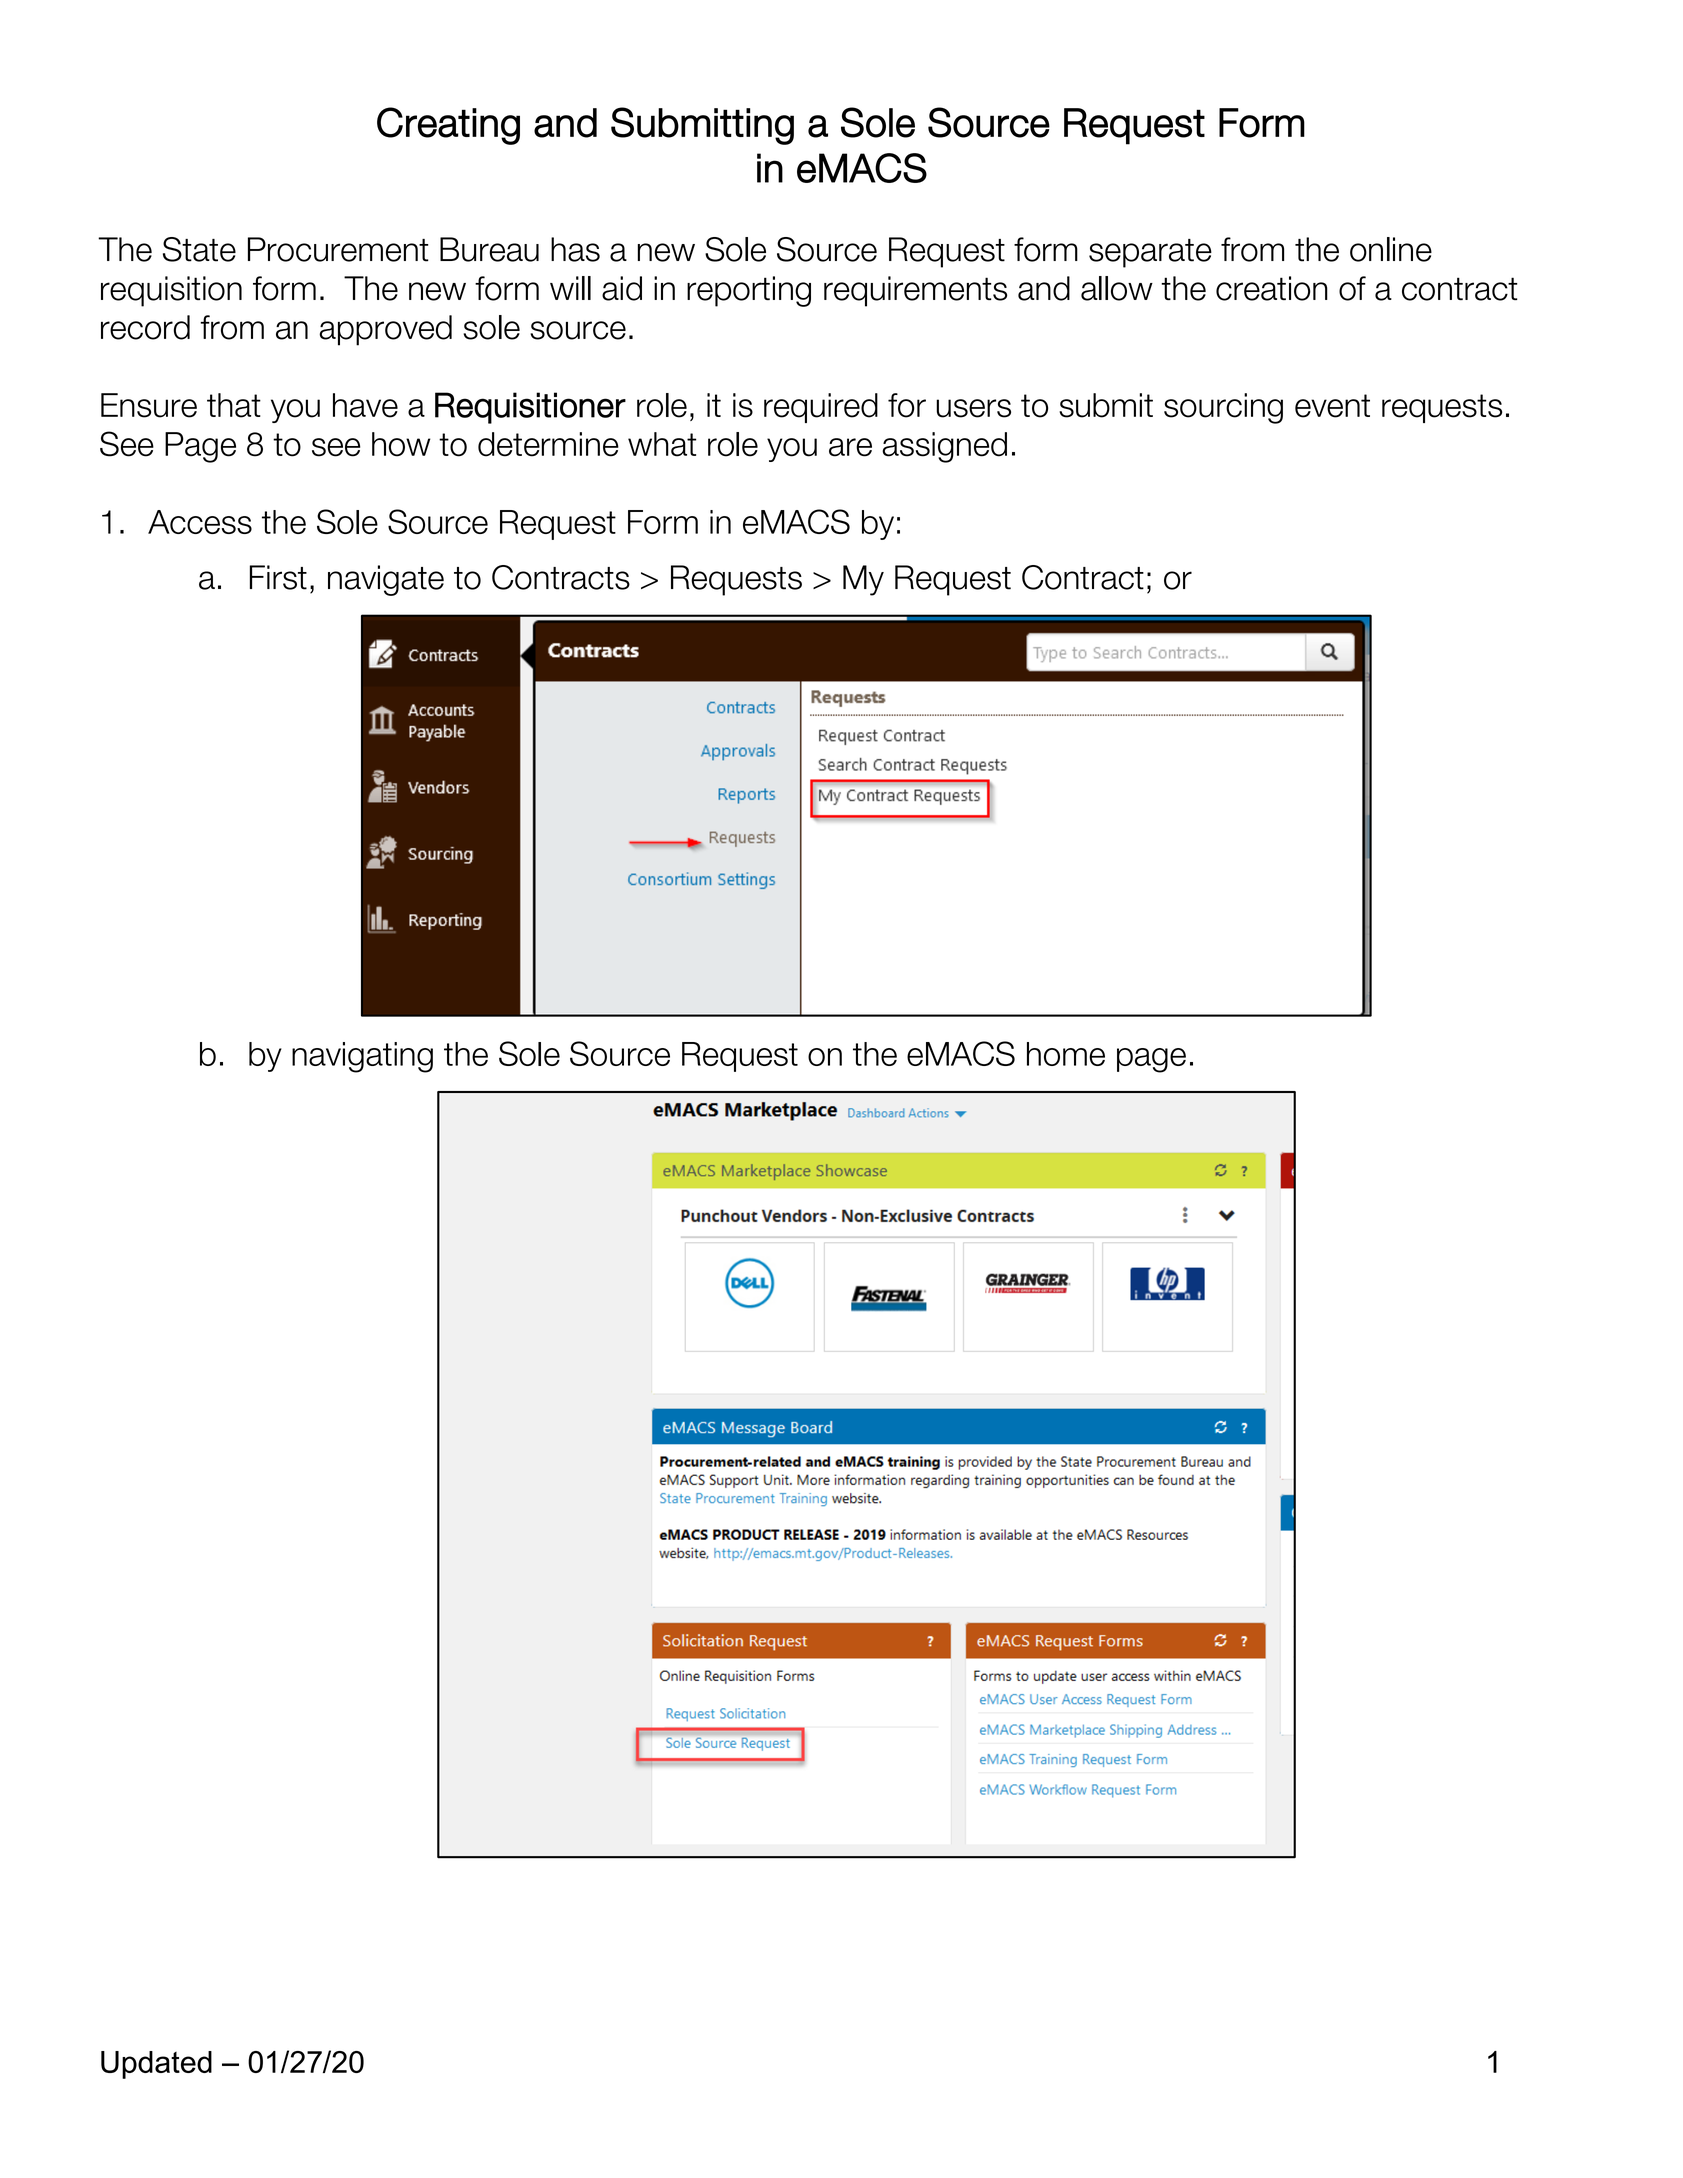 This page has width=1683, height=2178. Describe the element at coordinates (1223, 408) in the page. I see `sourcing` at that location.
